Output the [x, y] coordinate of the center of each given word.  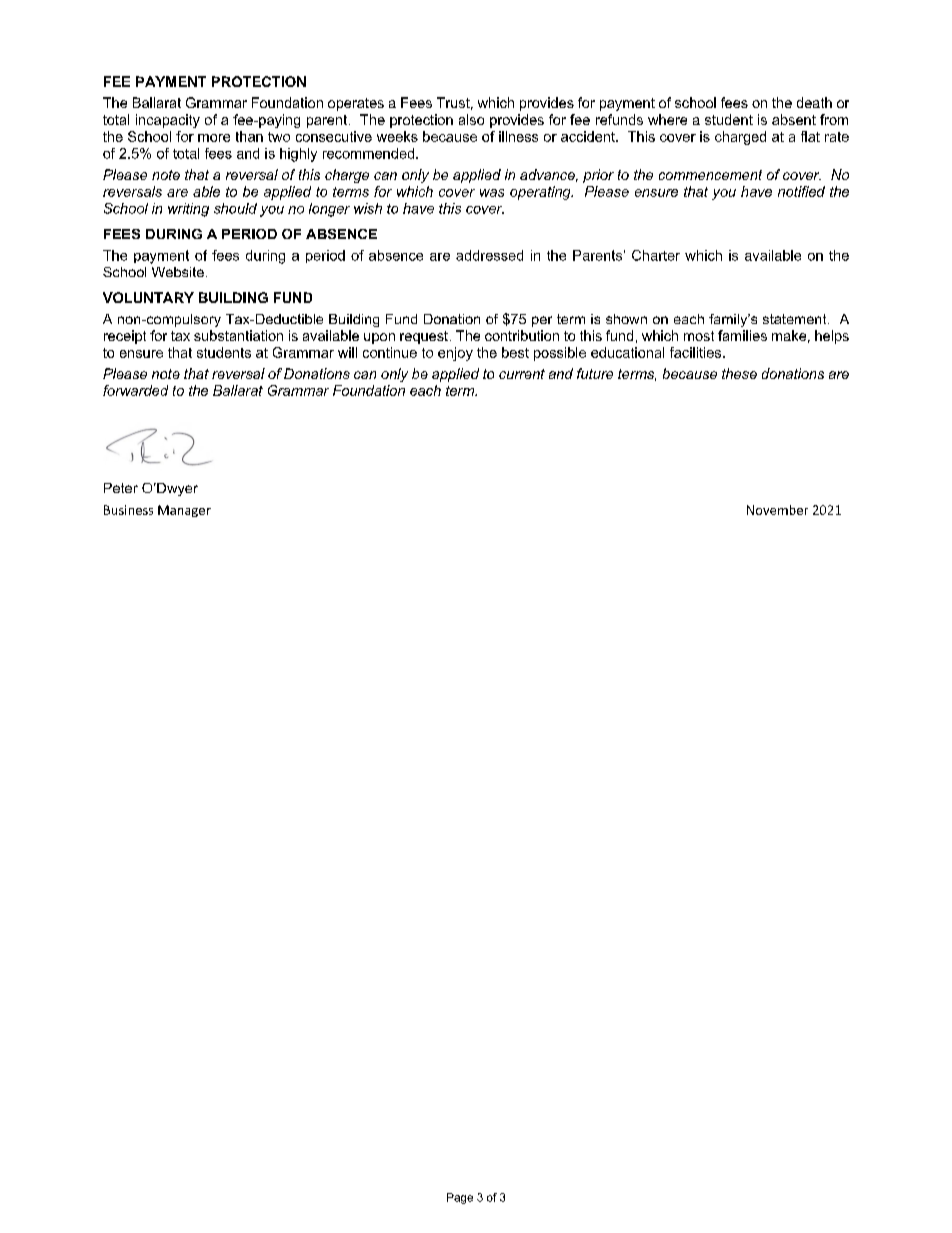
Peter [121, 488]
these [739, 373]
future [595, 373]
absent [794, 119]
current [522, 374]
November [777, 510]
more [214, 138]
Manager [184, 511]
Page [460, 1198]
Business [128, 510]
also [471, 119]
